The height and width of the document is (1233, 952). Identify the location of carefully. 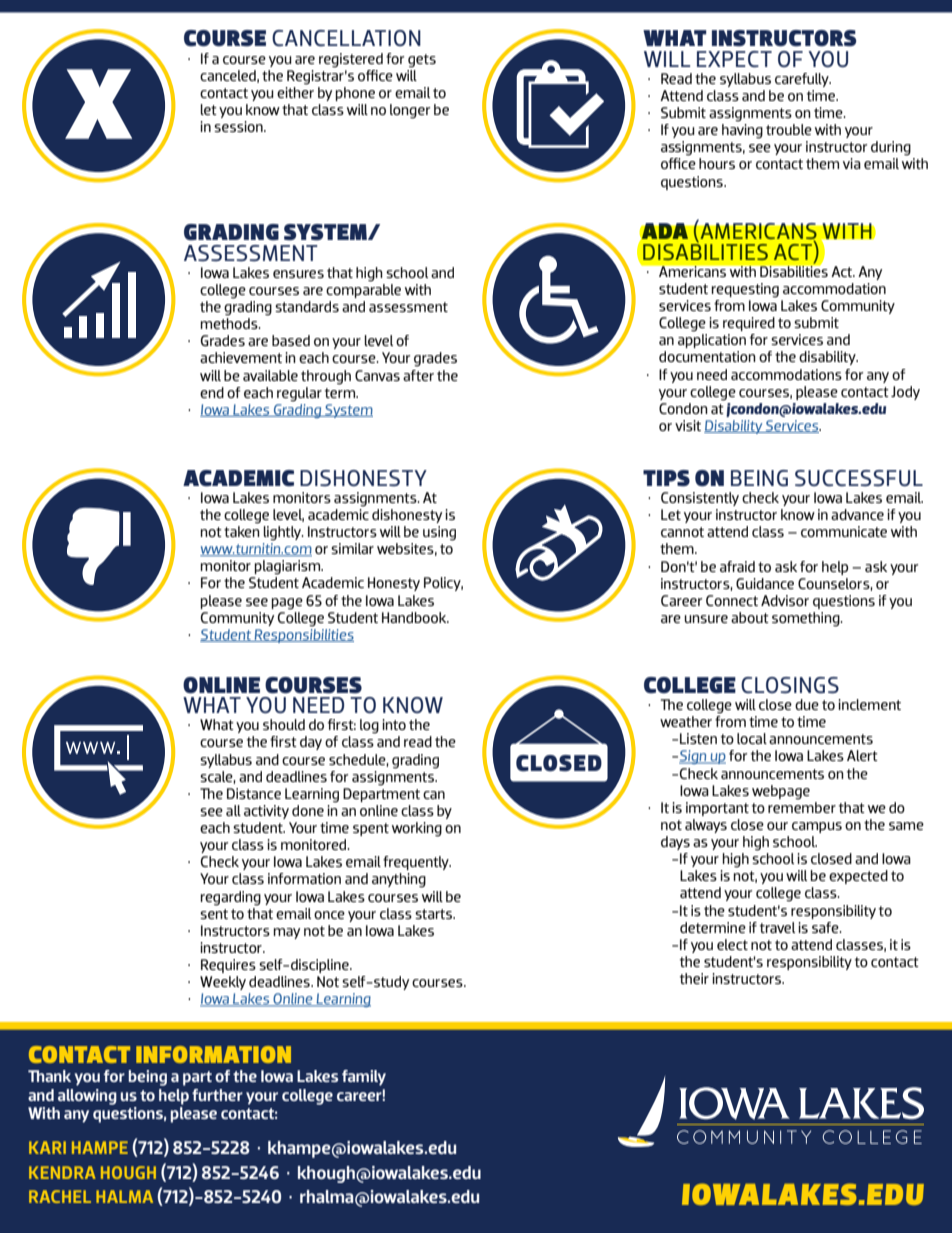
(803, 80).
